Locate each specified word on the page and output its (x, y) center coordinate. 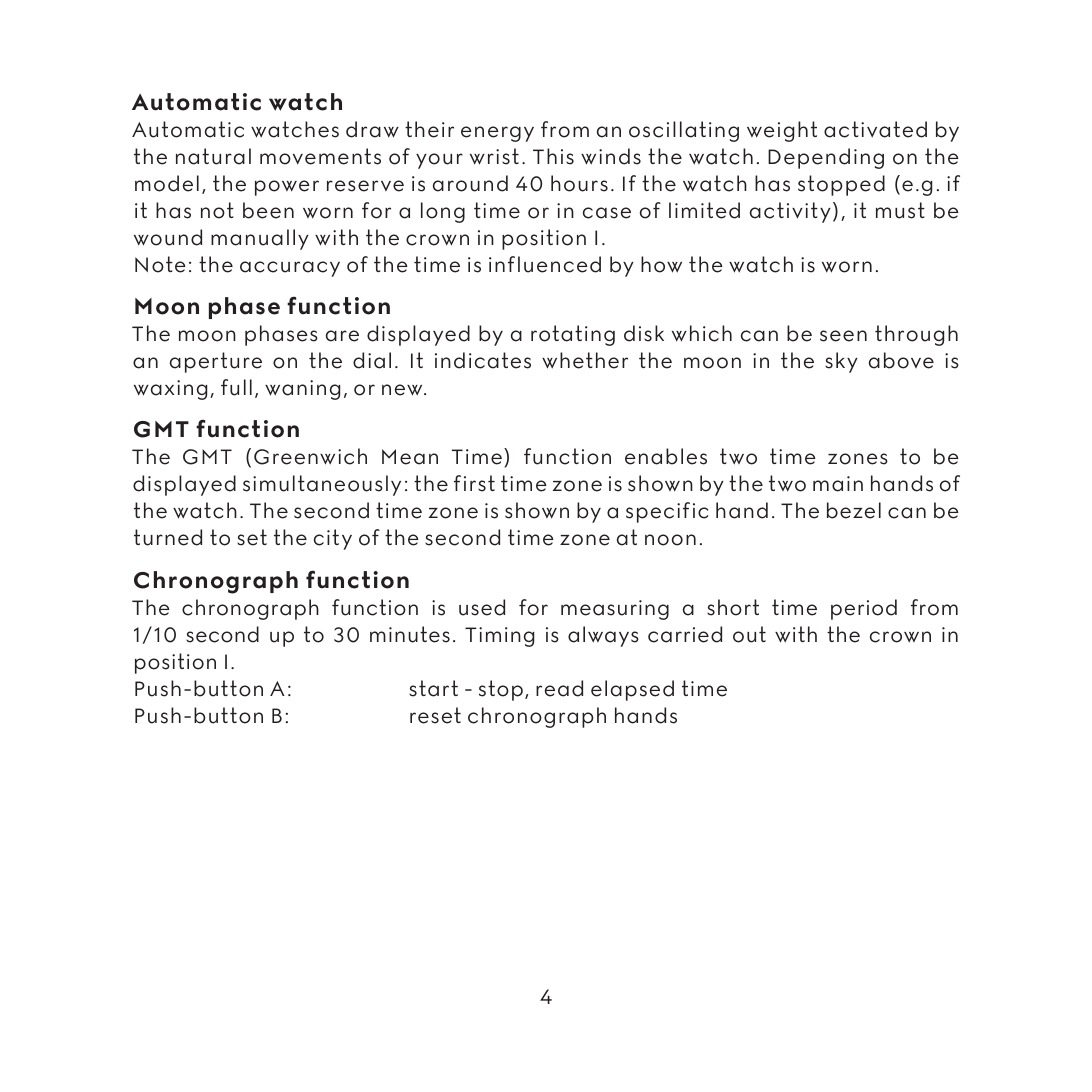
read (559, 688)
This (553, 156)
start (433, 688)
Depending (826, 158)
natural (213, 156)
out (749, 634)
